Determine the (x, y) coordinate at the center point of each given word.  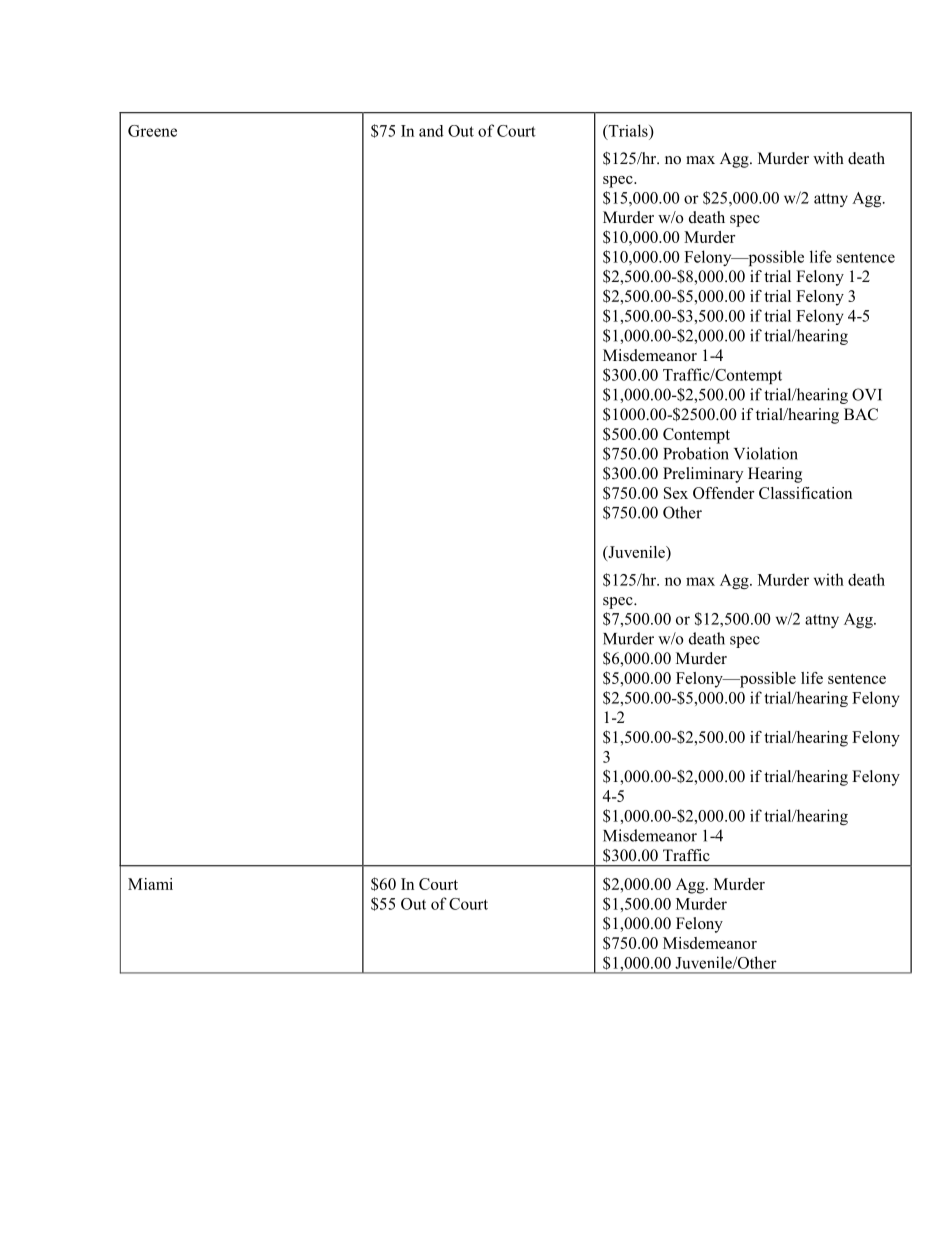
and (431, 131)
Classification (805, 493)
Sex (676, 493)
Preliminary (703, 475)
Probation (696, 453)
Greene (152, 131)
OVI (867, 394)
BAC (861, 414)
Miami (150, 884)
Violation (766, 453)
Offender (724, 493)
